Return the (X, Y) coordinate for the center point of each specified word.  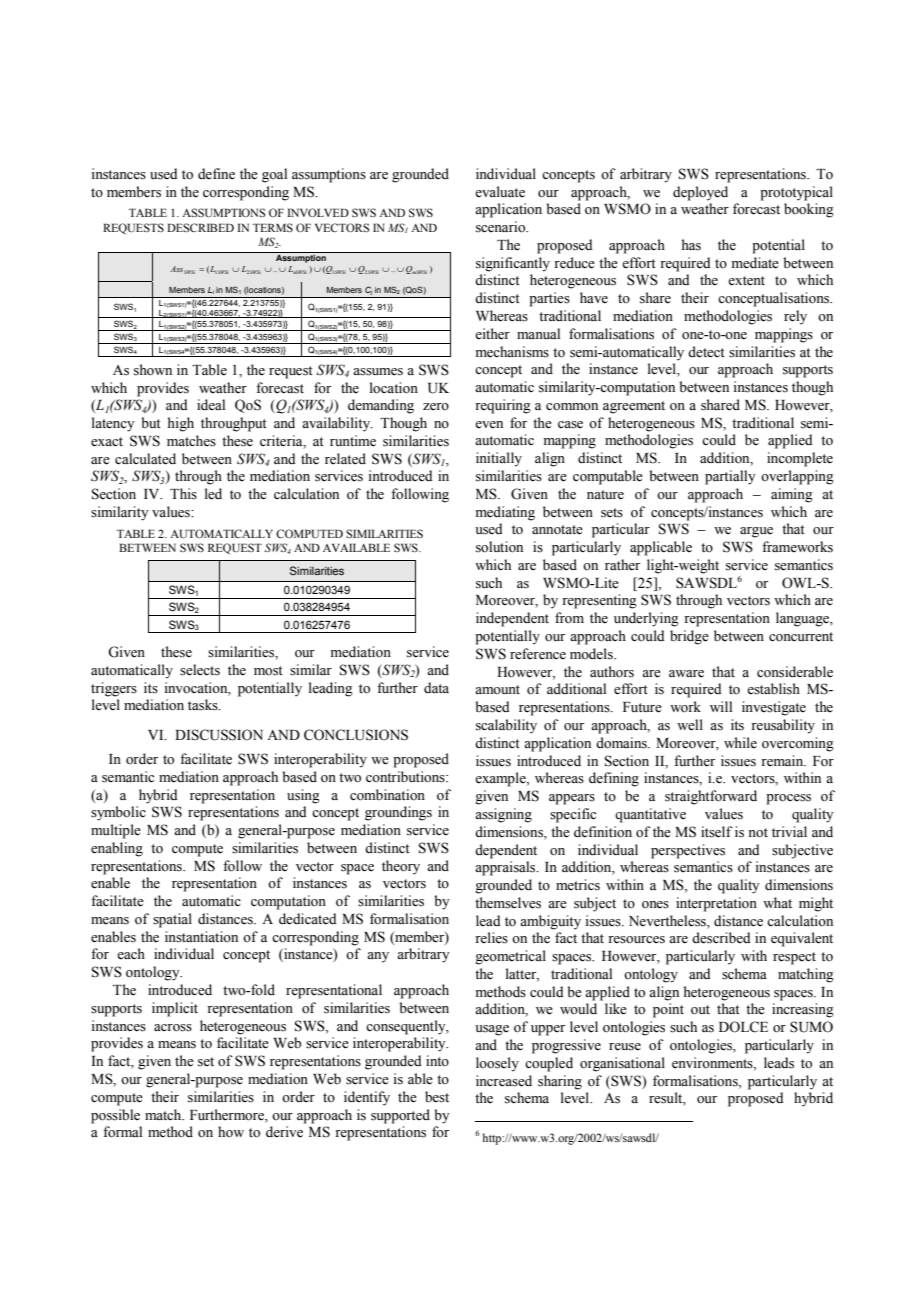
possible (115, 1116)
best (437, 1097)
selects (200, 670)
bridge (689, 637)
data (436, 687)
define (216, 174)
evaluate (500, 192)
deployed (700, 193)
